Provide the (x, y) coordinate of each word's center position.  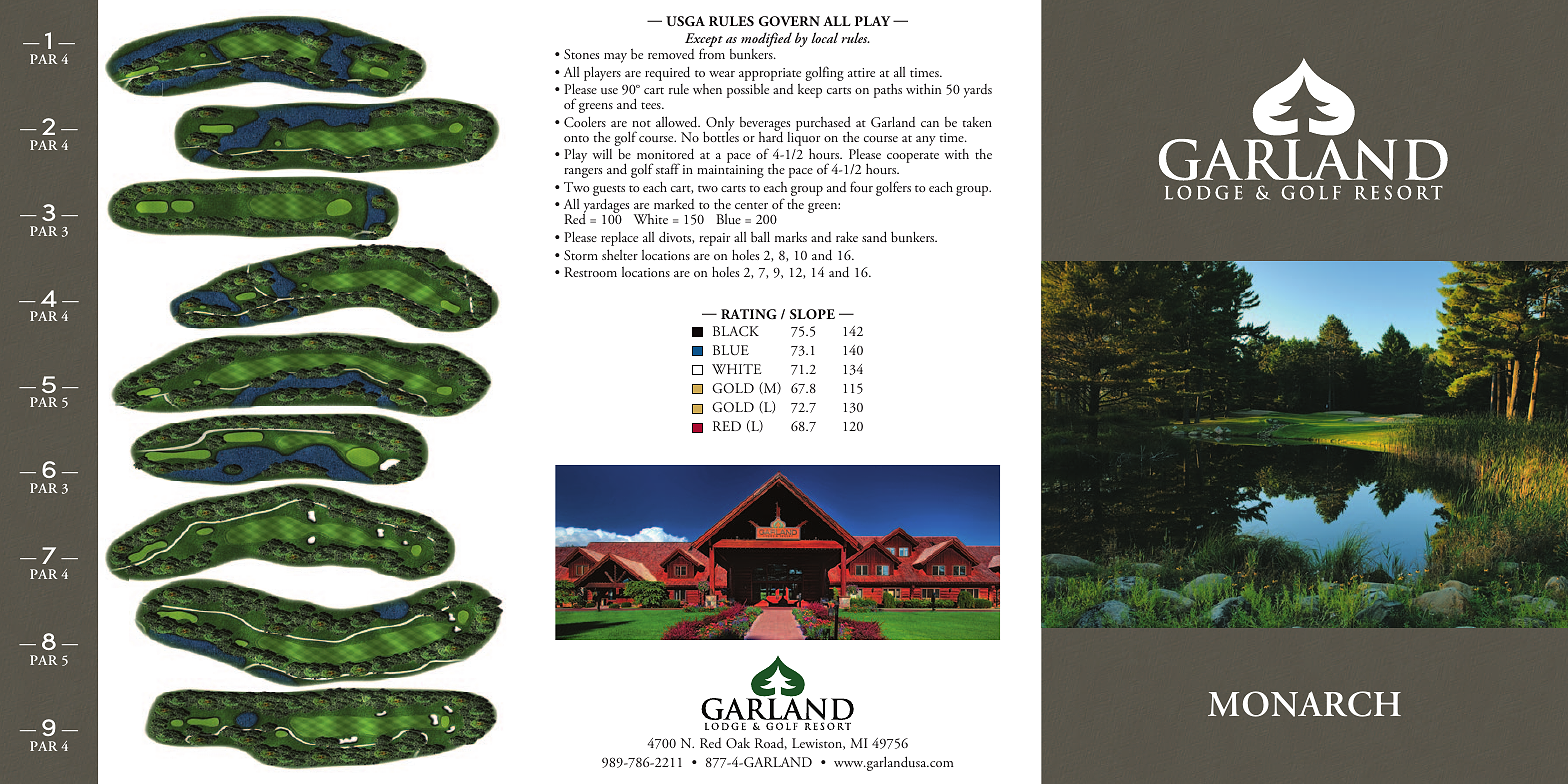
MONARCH (1304, 704)
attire (861, 72)
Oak (738, 743)
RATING (749, 314)
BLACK (736, 331)
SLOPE (812, 314)
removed (671, 54)
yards (978, 91)
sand (874, 236)
